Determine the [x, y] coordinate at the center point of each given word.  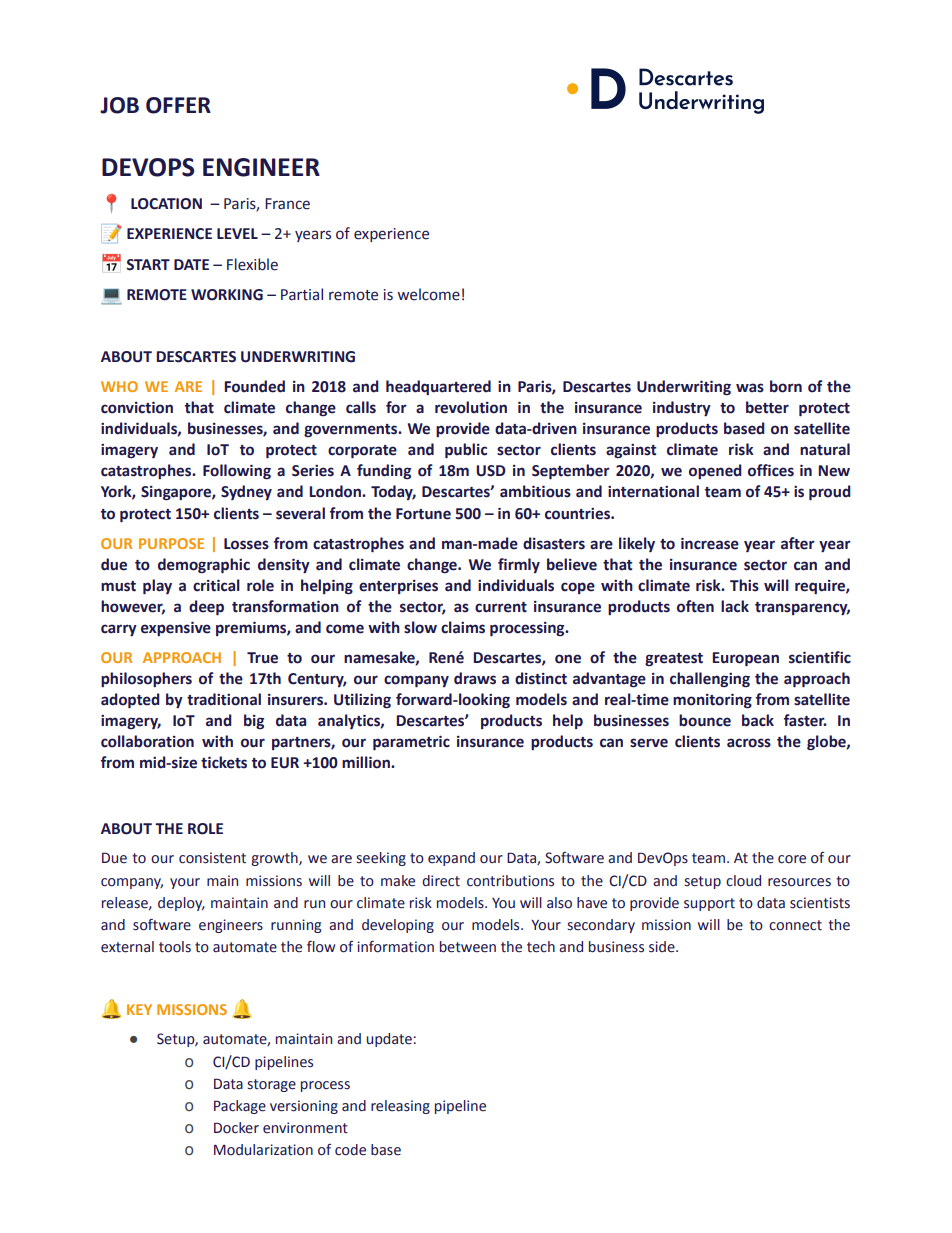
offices [771, 470]
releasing [400, 1107]
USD [491, 471]
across [749, 743]
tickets [224, 762]
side [663, 947]
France [287, 204]
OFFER [178, 105]
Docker [236, 1128]
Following [237, 472]
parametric [411, 742]
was [750, 388]
